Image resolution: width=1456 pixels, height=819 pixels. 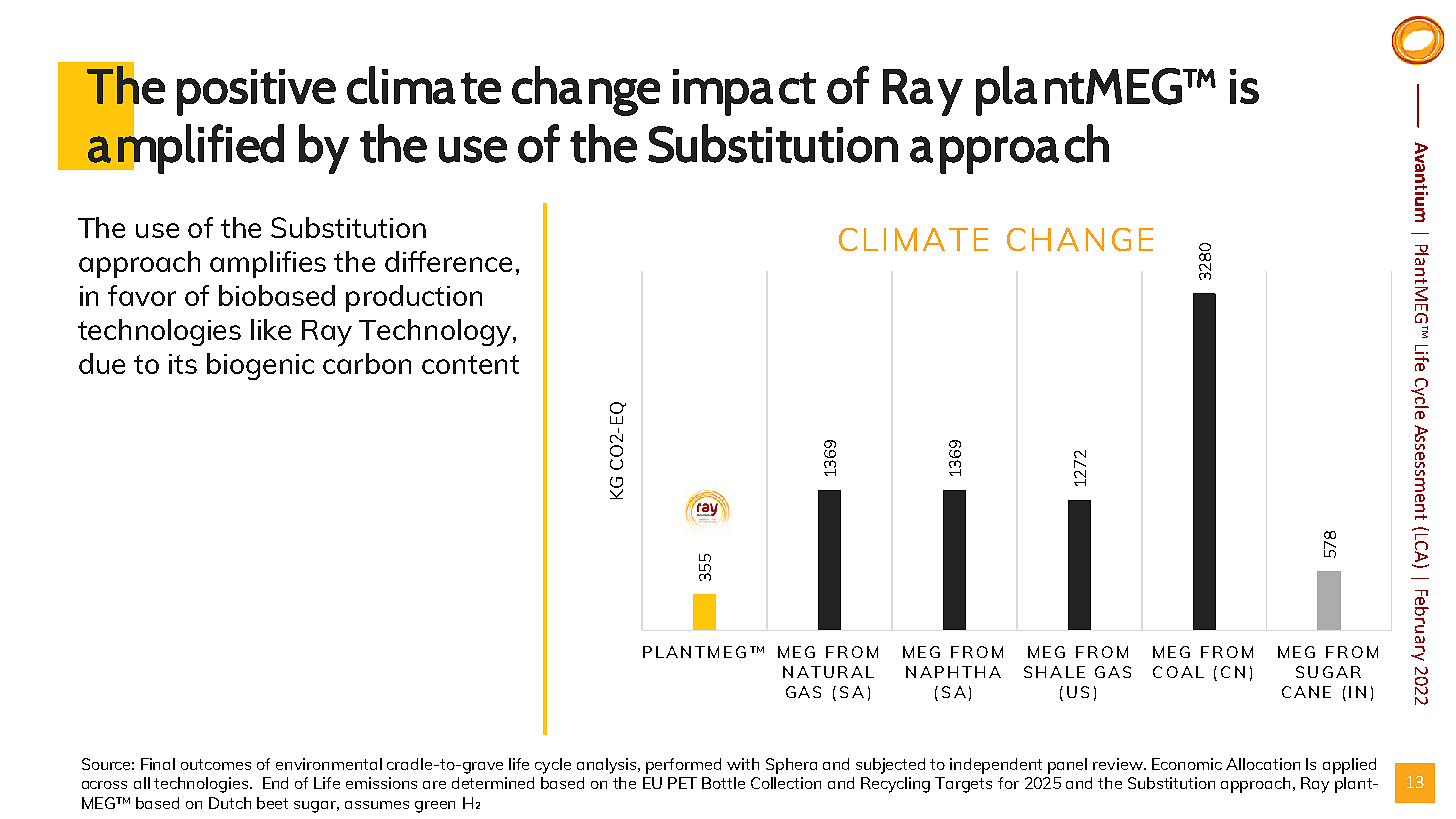 I want to click on beet, so click(x=272, y=803).
